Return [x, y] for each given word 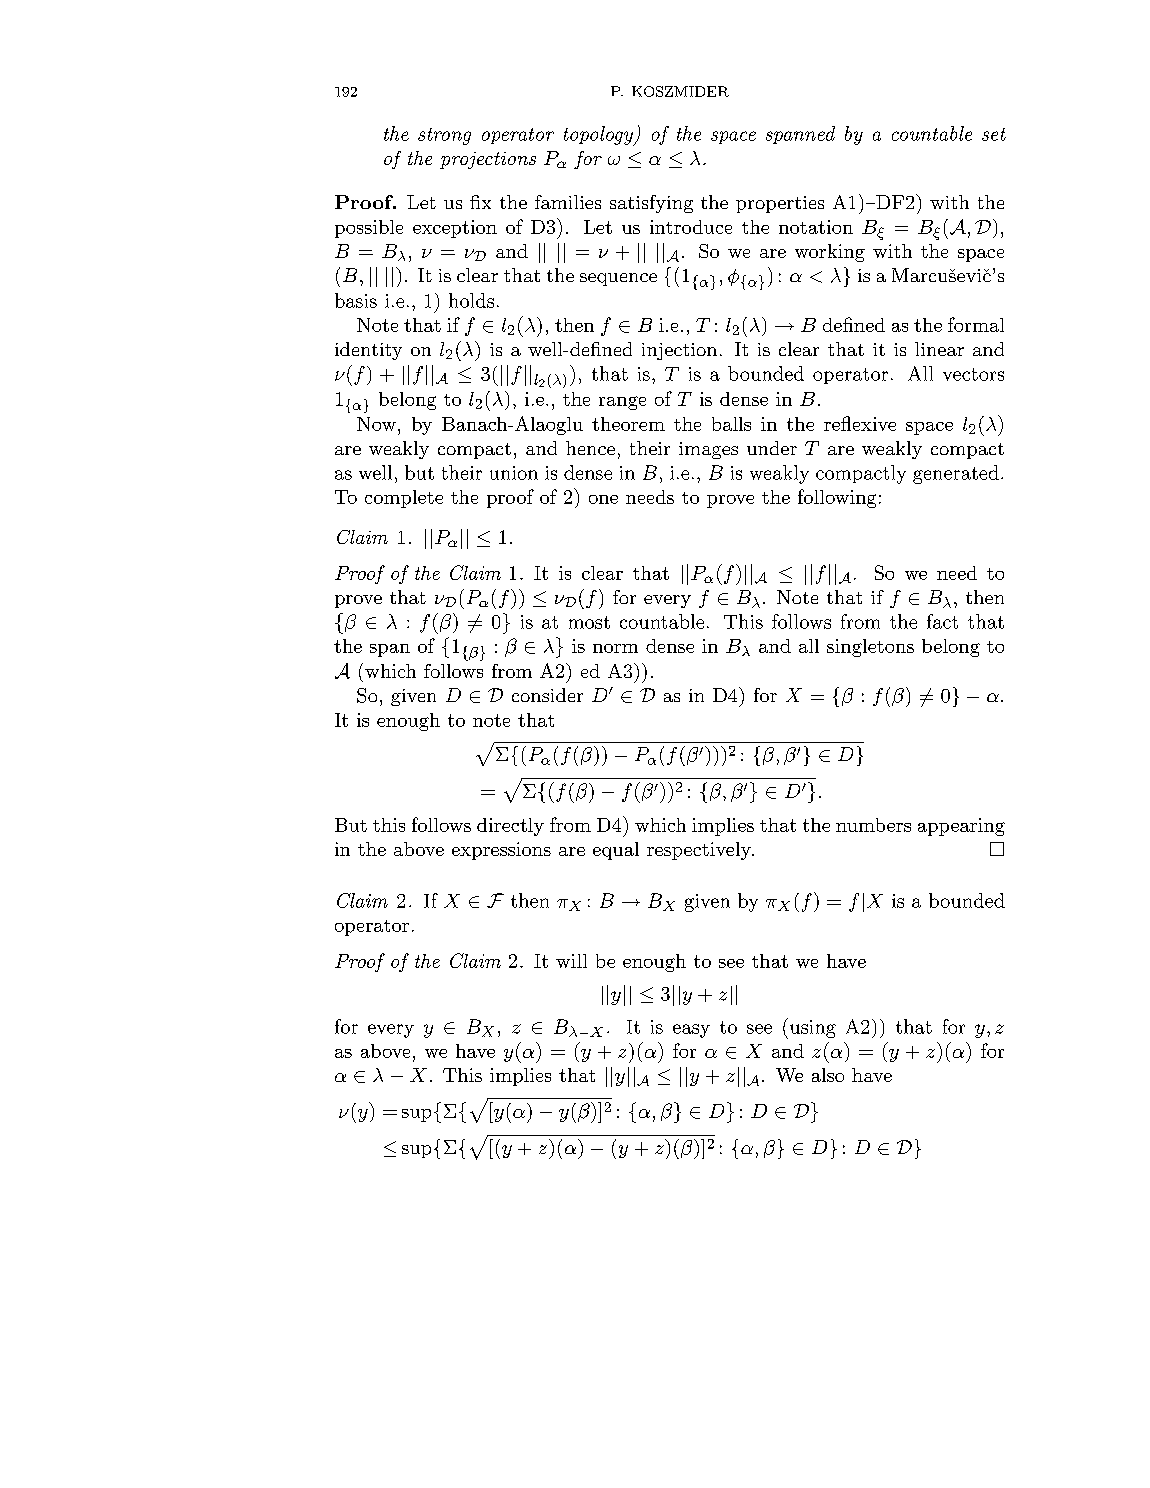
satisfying [651, 204]
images [708, 450]
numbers [873, 825]
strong [444, 136]
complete [404, 499]
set [994, 134]
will [571, 961]
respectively [700, 851]
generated [956, 474]
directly [510, 827]
